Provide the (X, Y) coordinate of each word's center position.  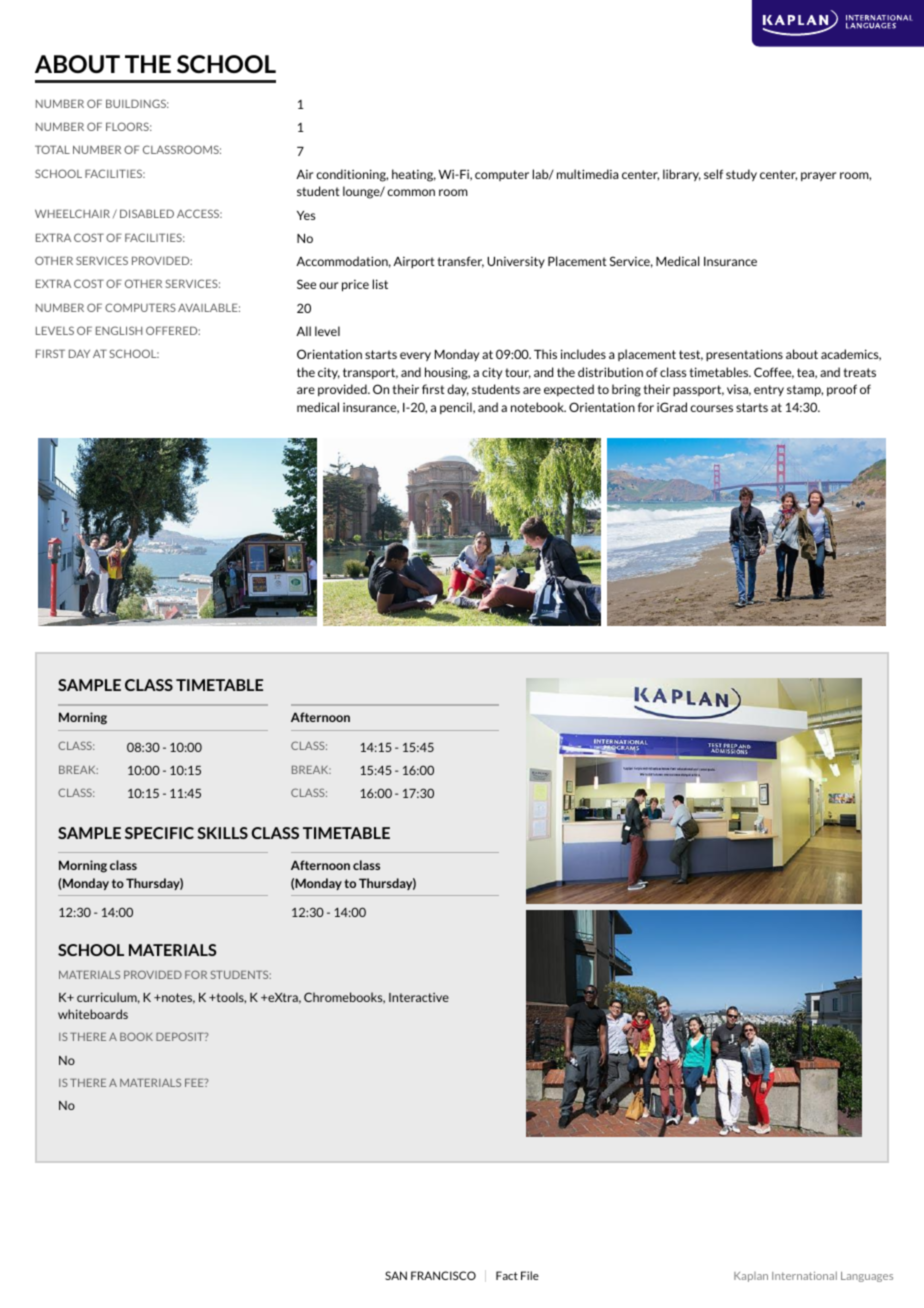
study (741, 175)
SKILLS (222, 833)
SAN (396, 1275)
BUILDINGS (137, 103)
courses (711, 408)
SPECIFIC (159, 833)
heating (414, 175)
